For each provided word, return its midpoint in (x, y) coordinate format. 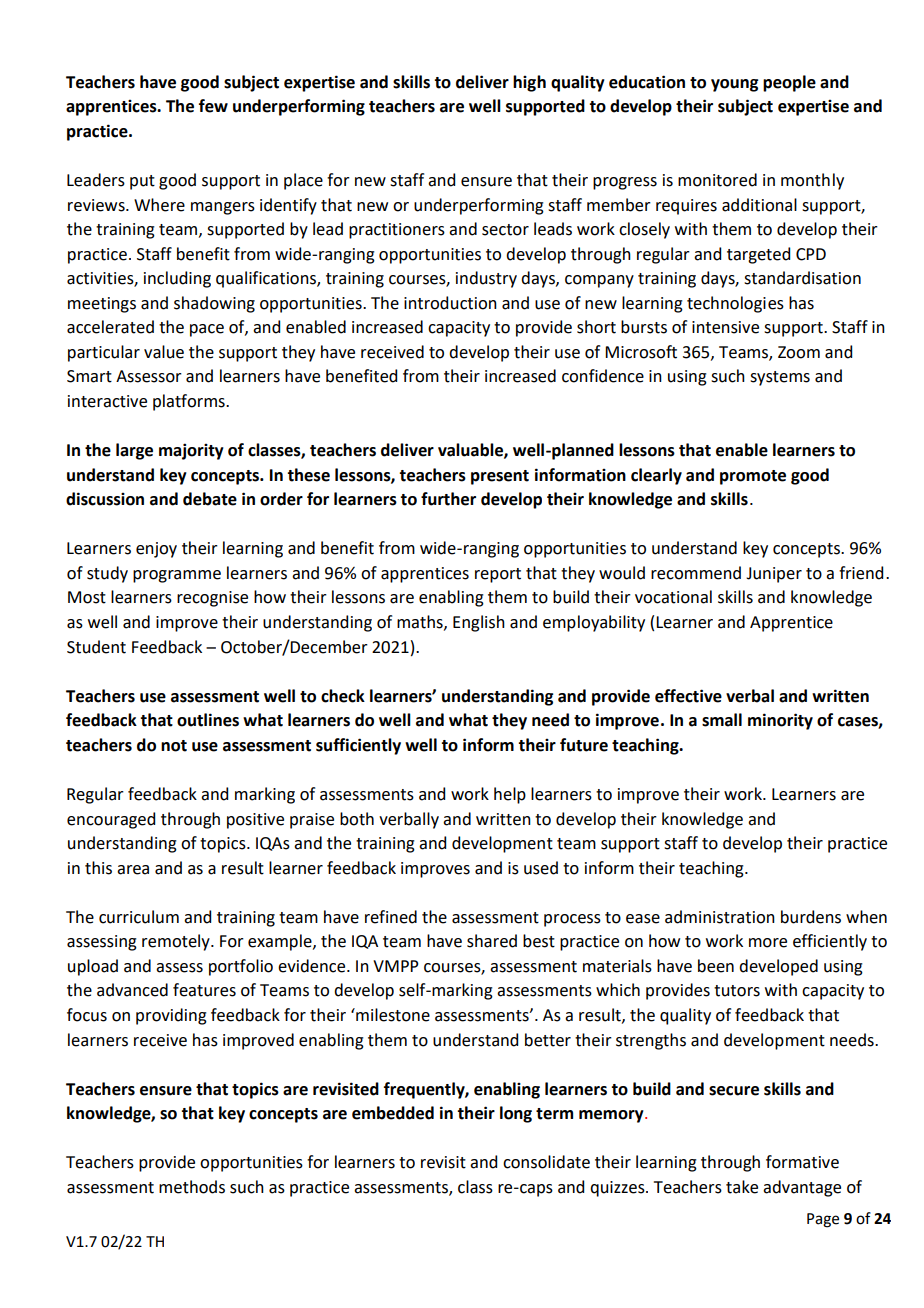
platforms (190, 402)
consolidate (546, 1162)
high (529, 83)
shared (492, 941)
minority (780, 721)
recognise (212, 599)
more (768, 943)
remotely (177, 942)
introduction (450, 303)
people (789, 83)
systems (780, 378)
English (479, 623)
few (213, 106)
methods (192, 1187)
